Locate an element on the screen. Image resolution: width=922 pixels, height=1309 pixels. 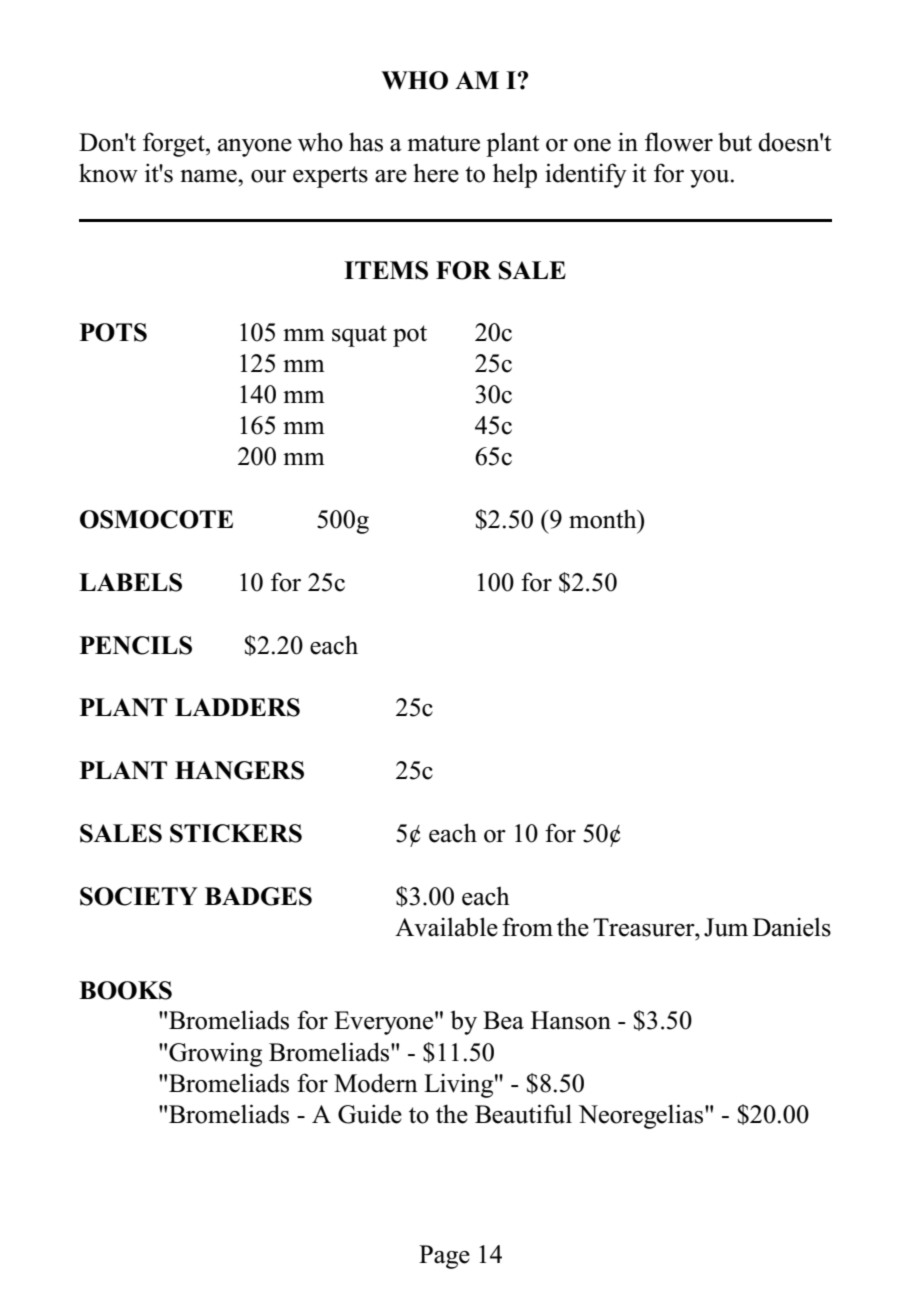
squat is located at coordinates (359, 336).
